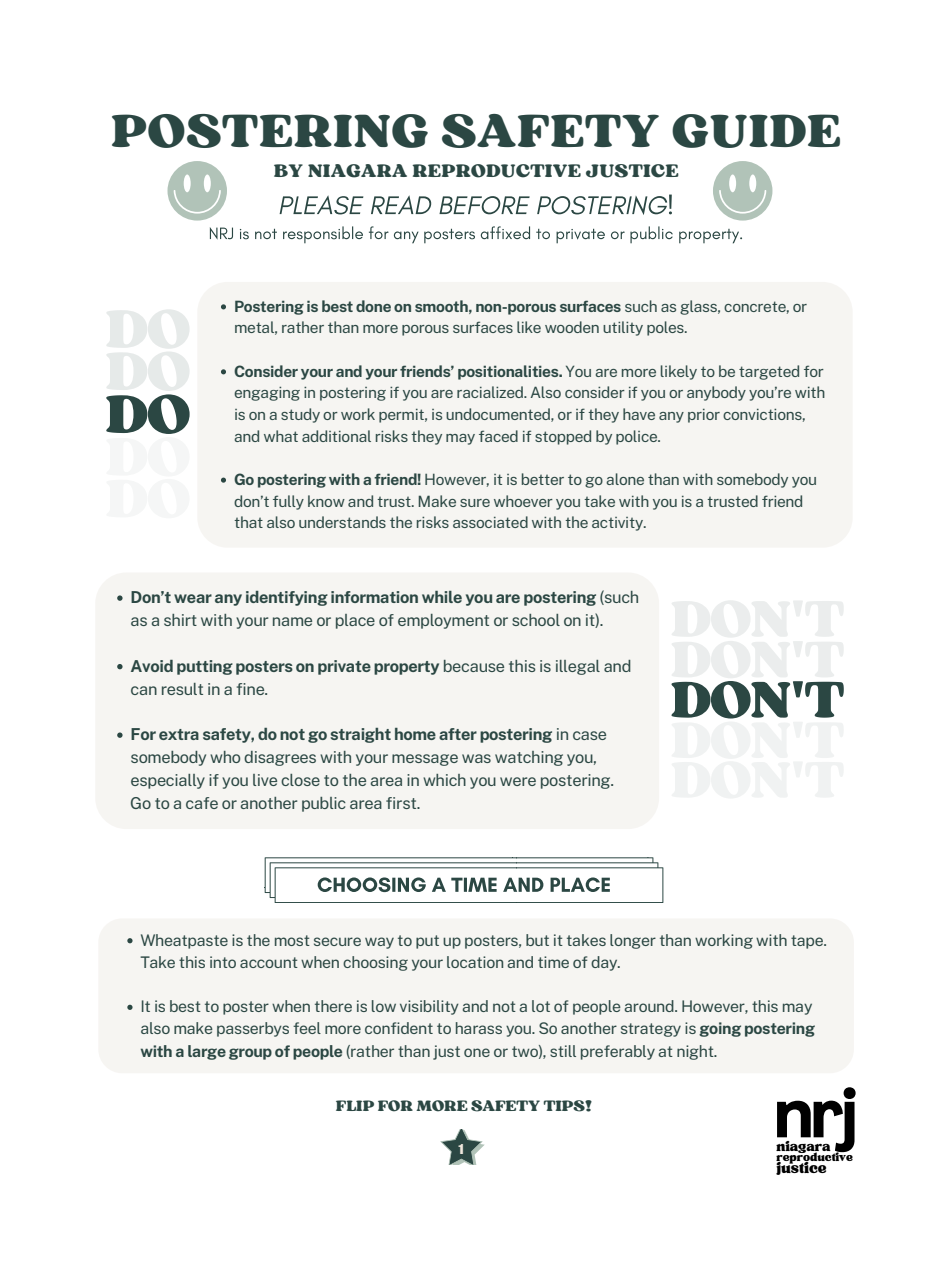 The width and height of the page is (952, 1270). What do you see at coordinates (265, 780) in the page?
I see `live` at bounding box center [265, 780].
